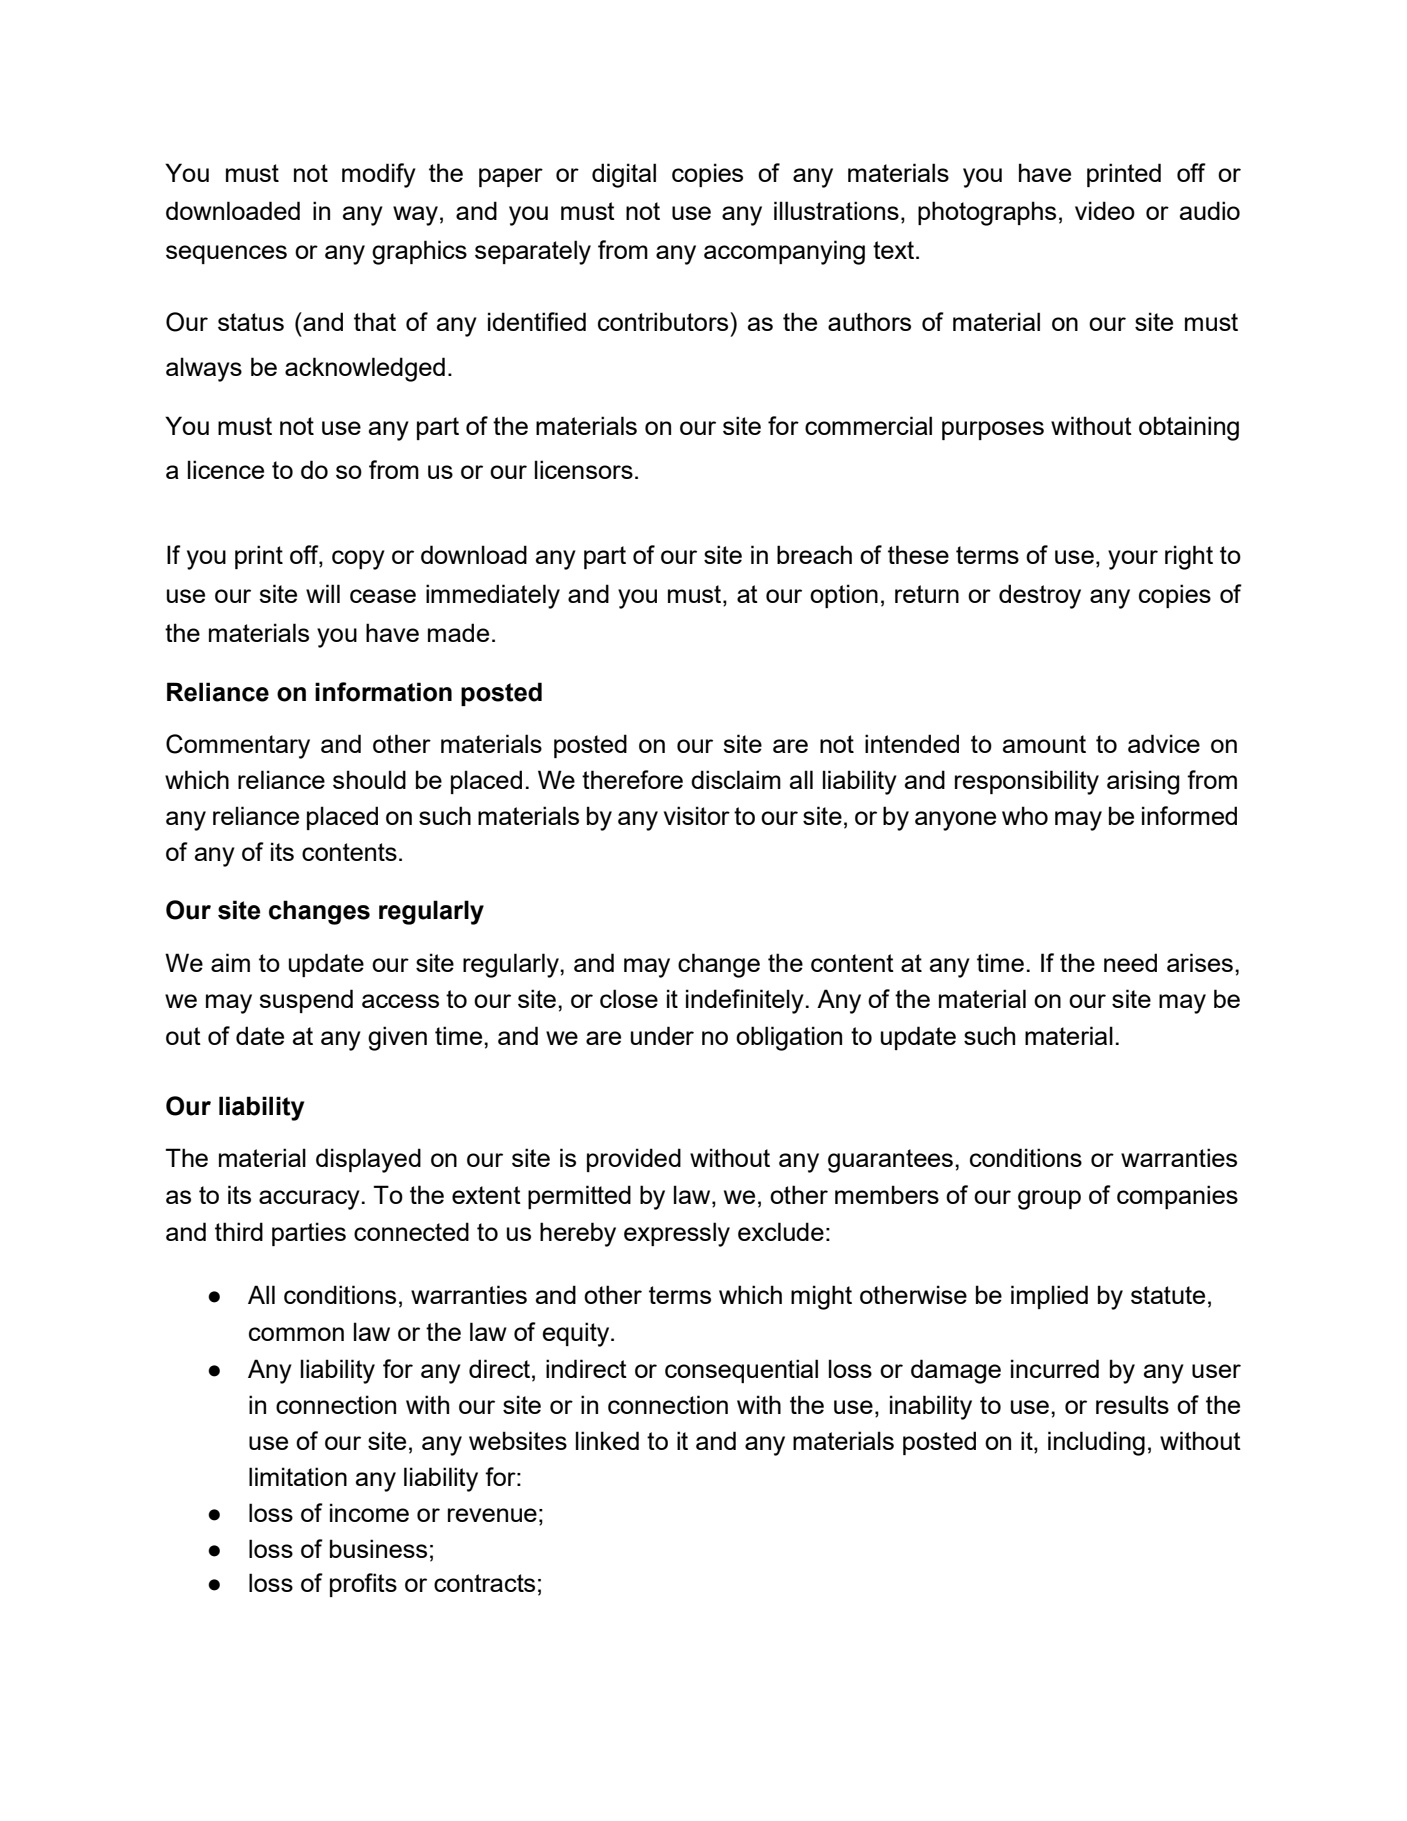  What do you see at coordinates (1025, 815) in the document?
I see `who` at bounding box center [1025, 815].
